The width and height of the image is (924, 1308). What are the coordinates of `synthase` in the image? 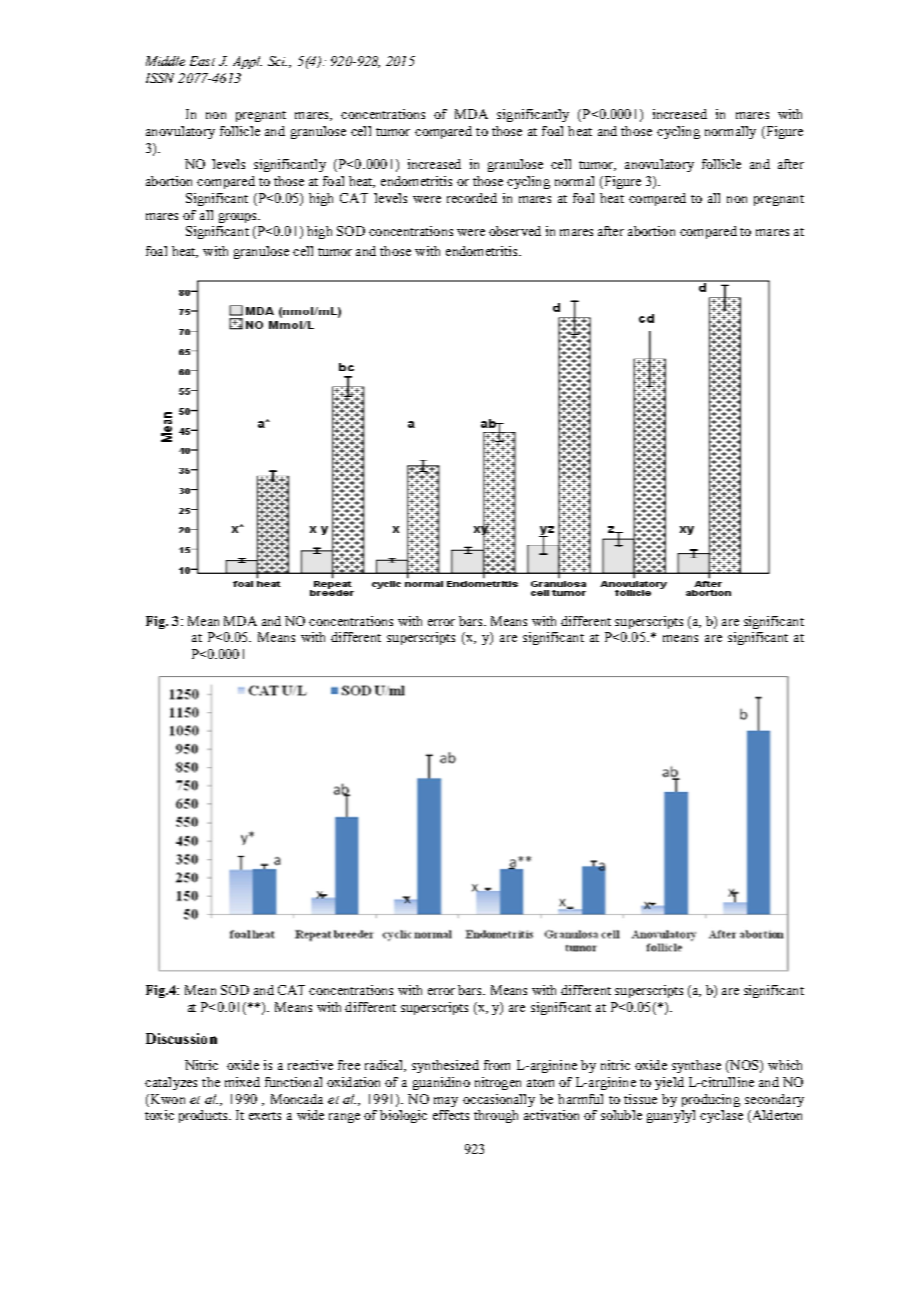 It's located at (696, 1066).
